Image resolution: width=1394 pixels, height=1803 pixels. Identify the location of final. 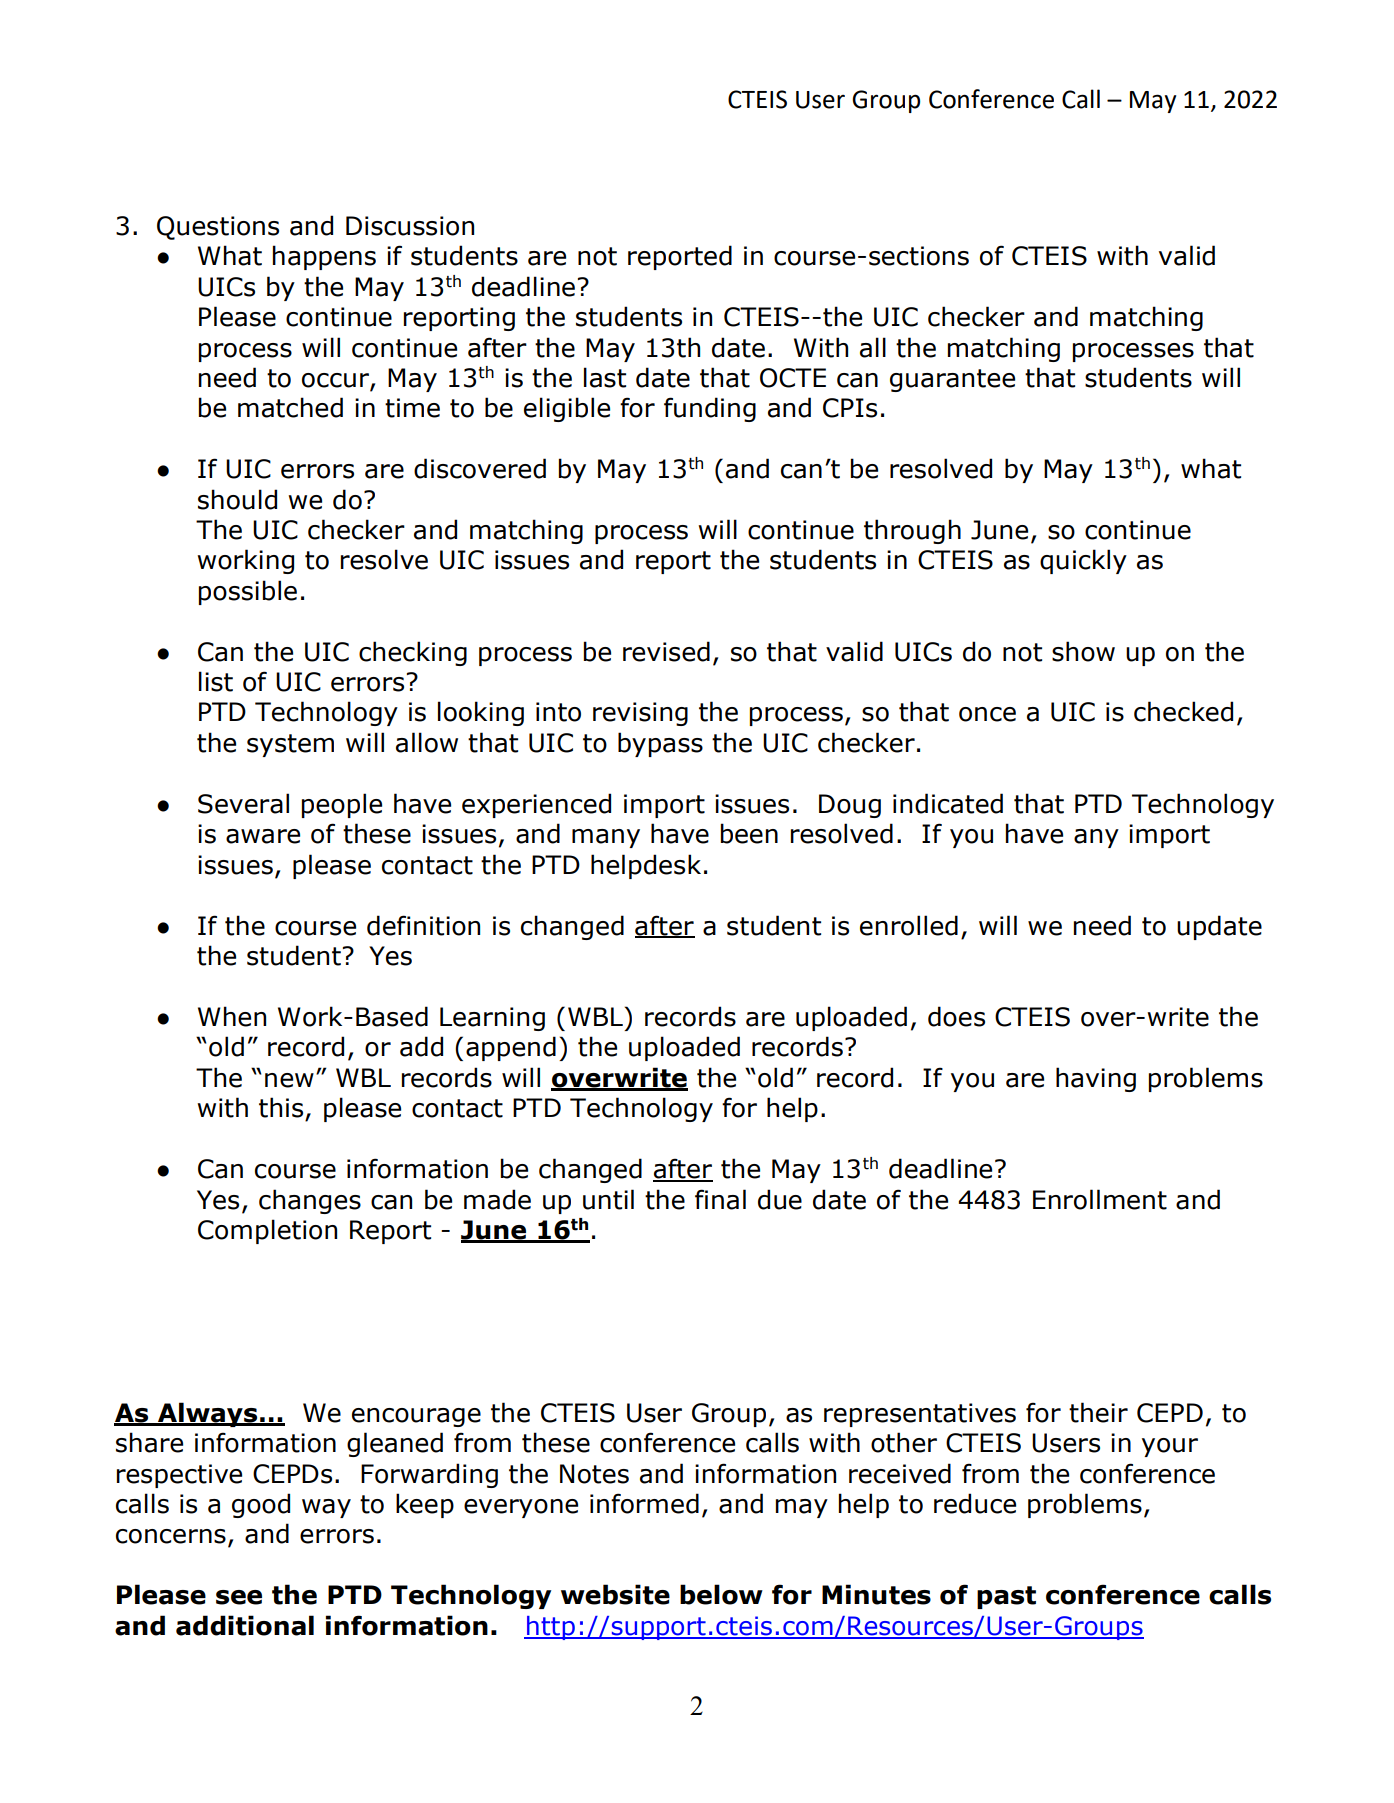
(720, 1199).
